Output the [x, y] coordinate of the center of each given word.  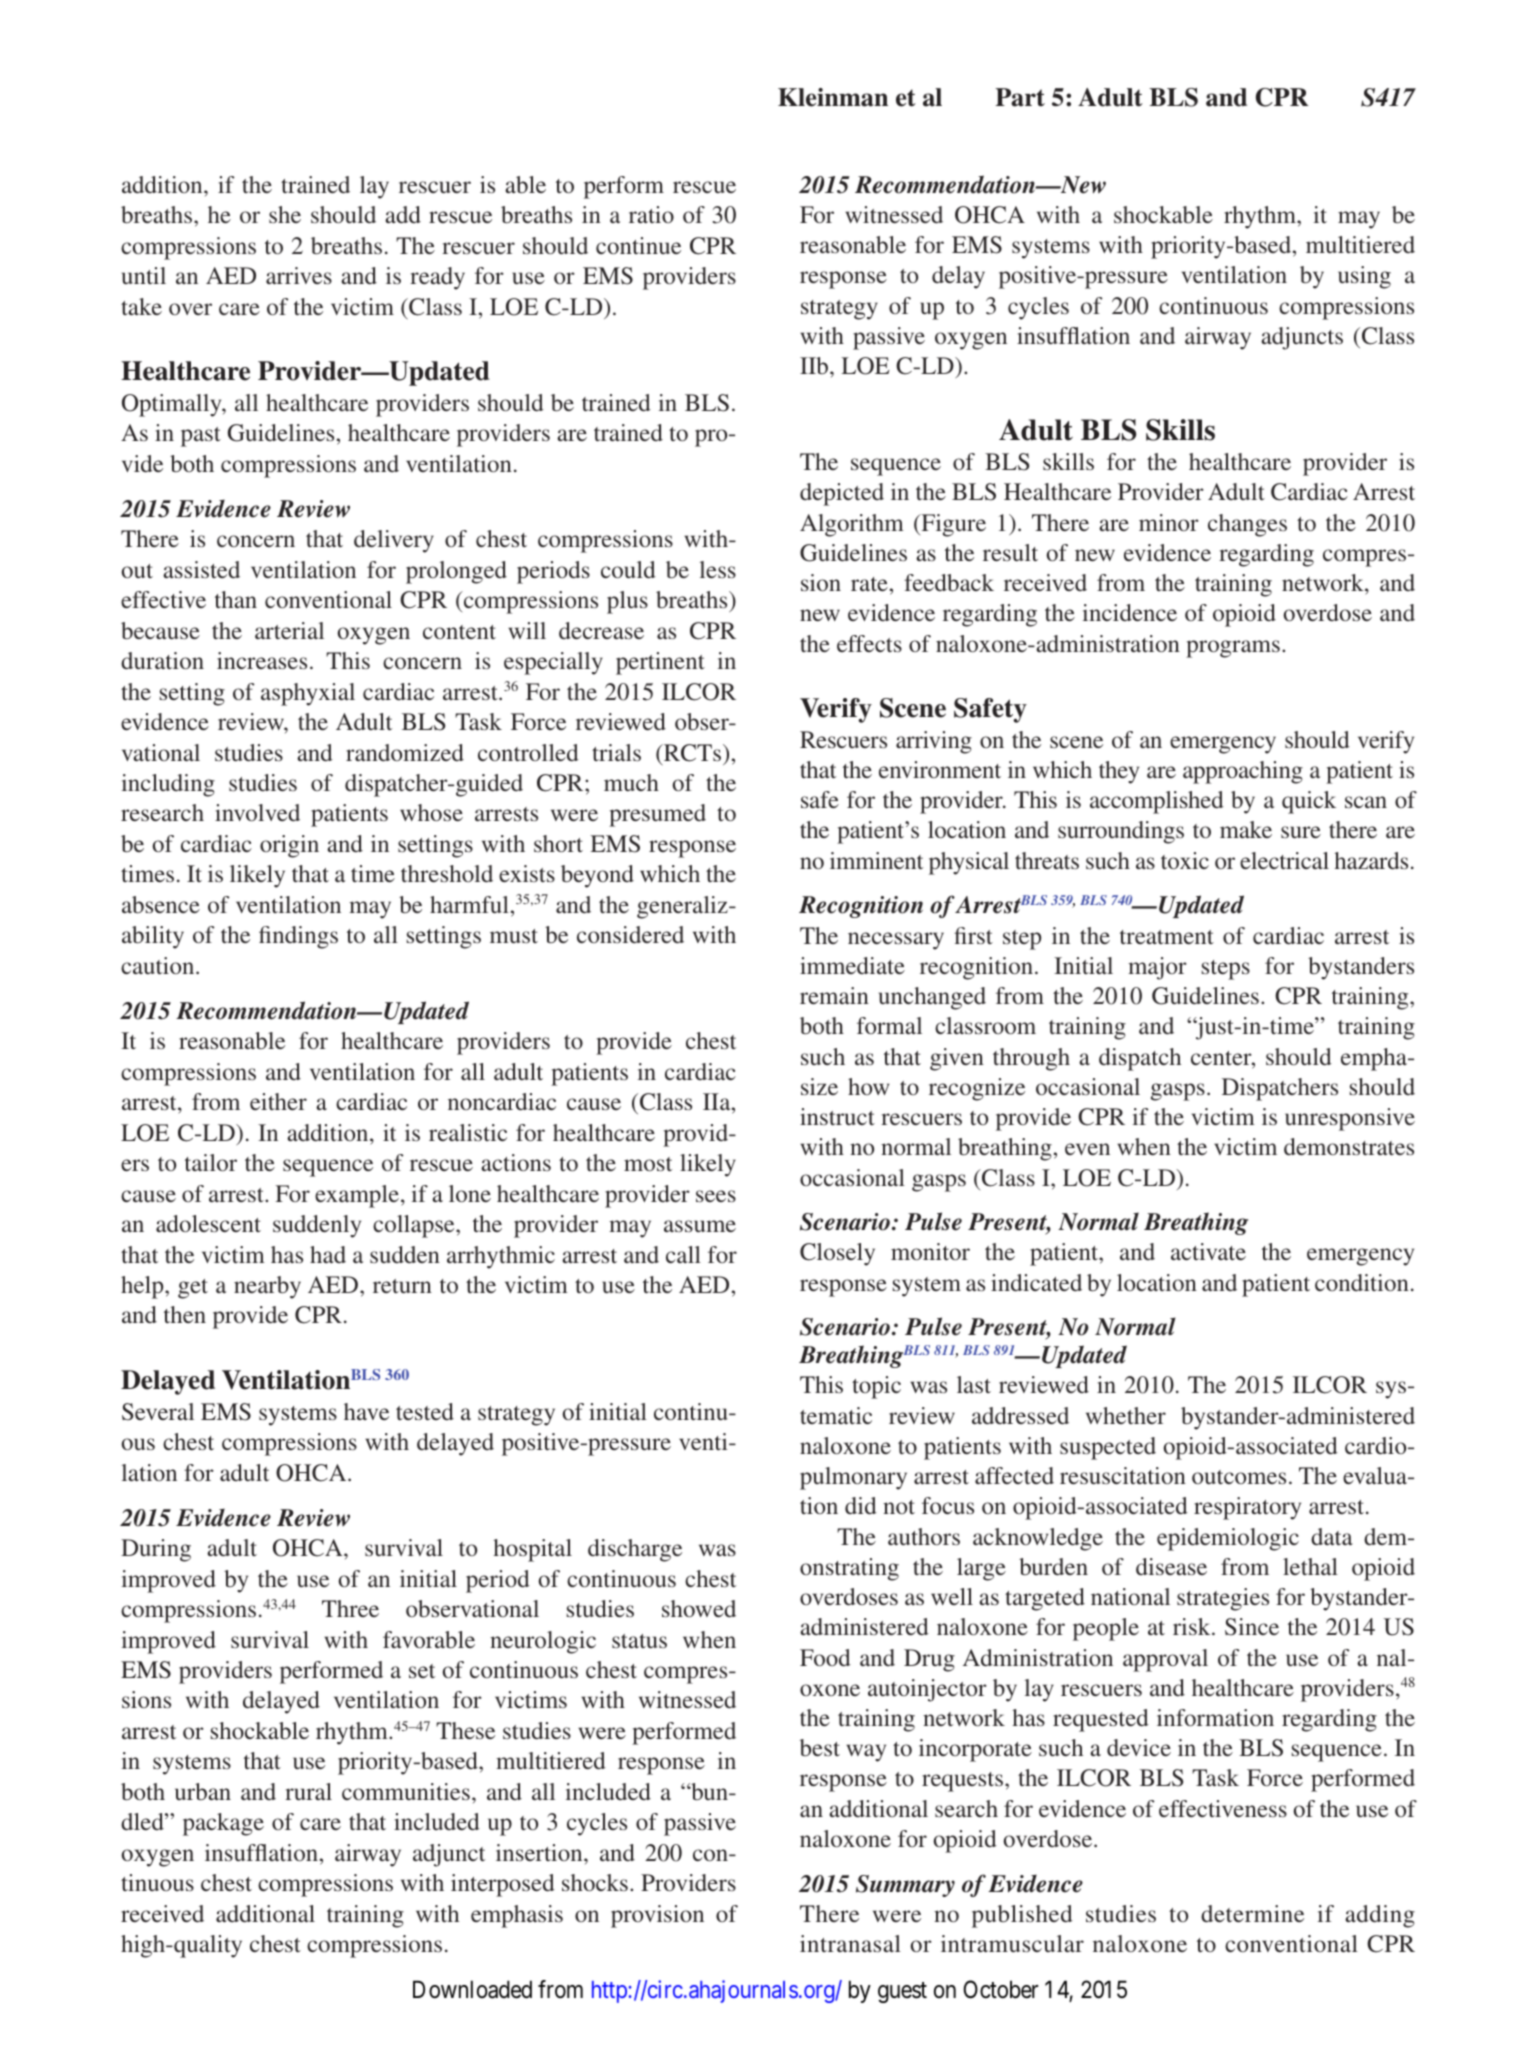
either [278, 1101]
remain [834, 995]
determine [1252, 1913]
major [1157, 968]
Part [1020, 97]
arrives [299, 275]
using [1364, 277]
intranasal [850, 1943]
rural [308, 1791]
